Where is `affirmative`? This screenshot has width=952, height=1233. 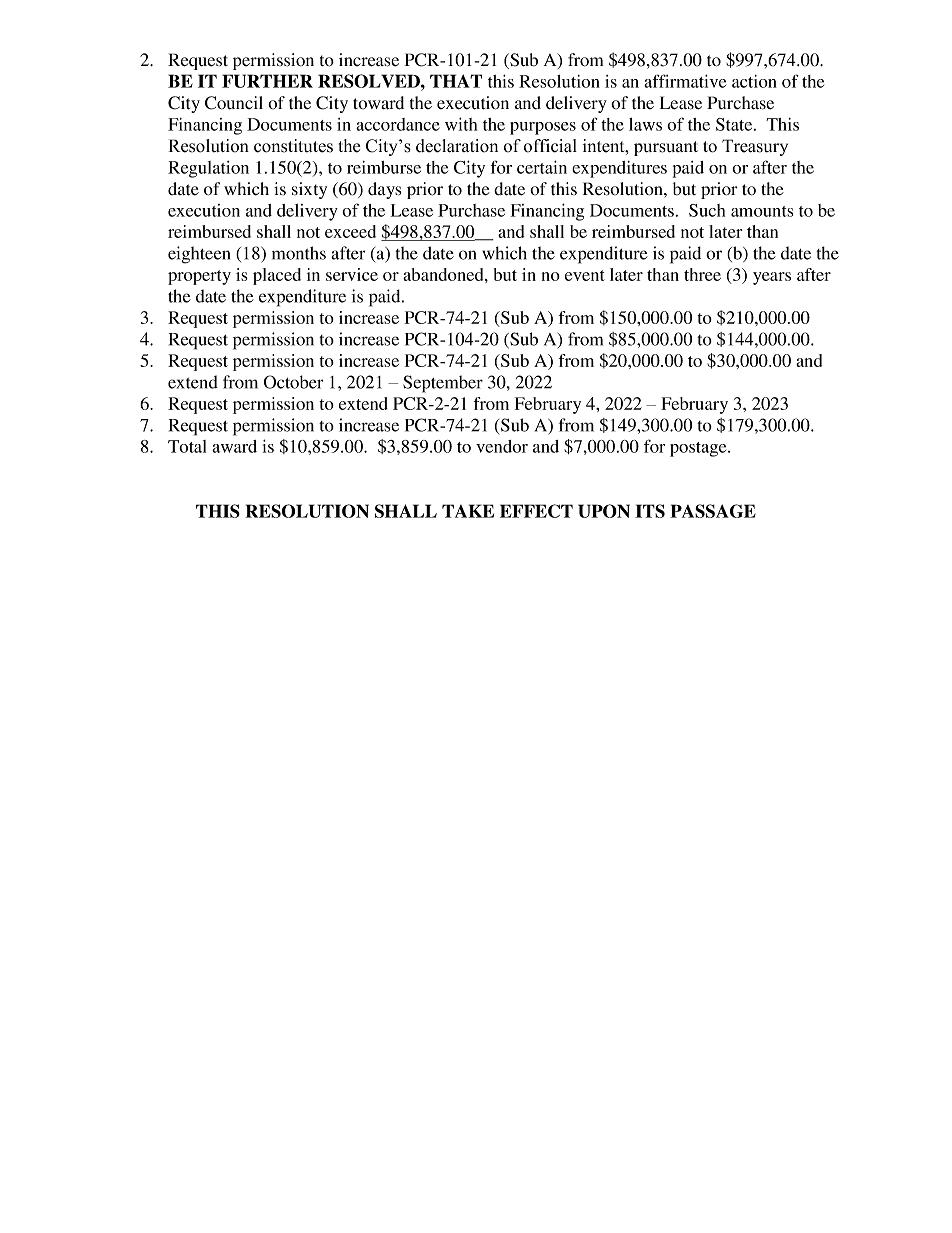
affirmative is located at coordinates (685, 81).
